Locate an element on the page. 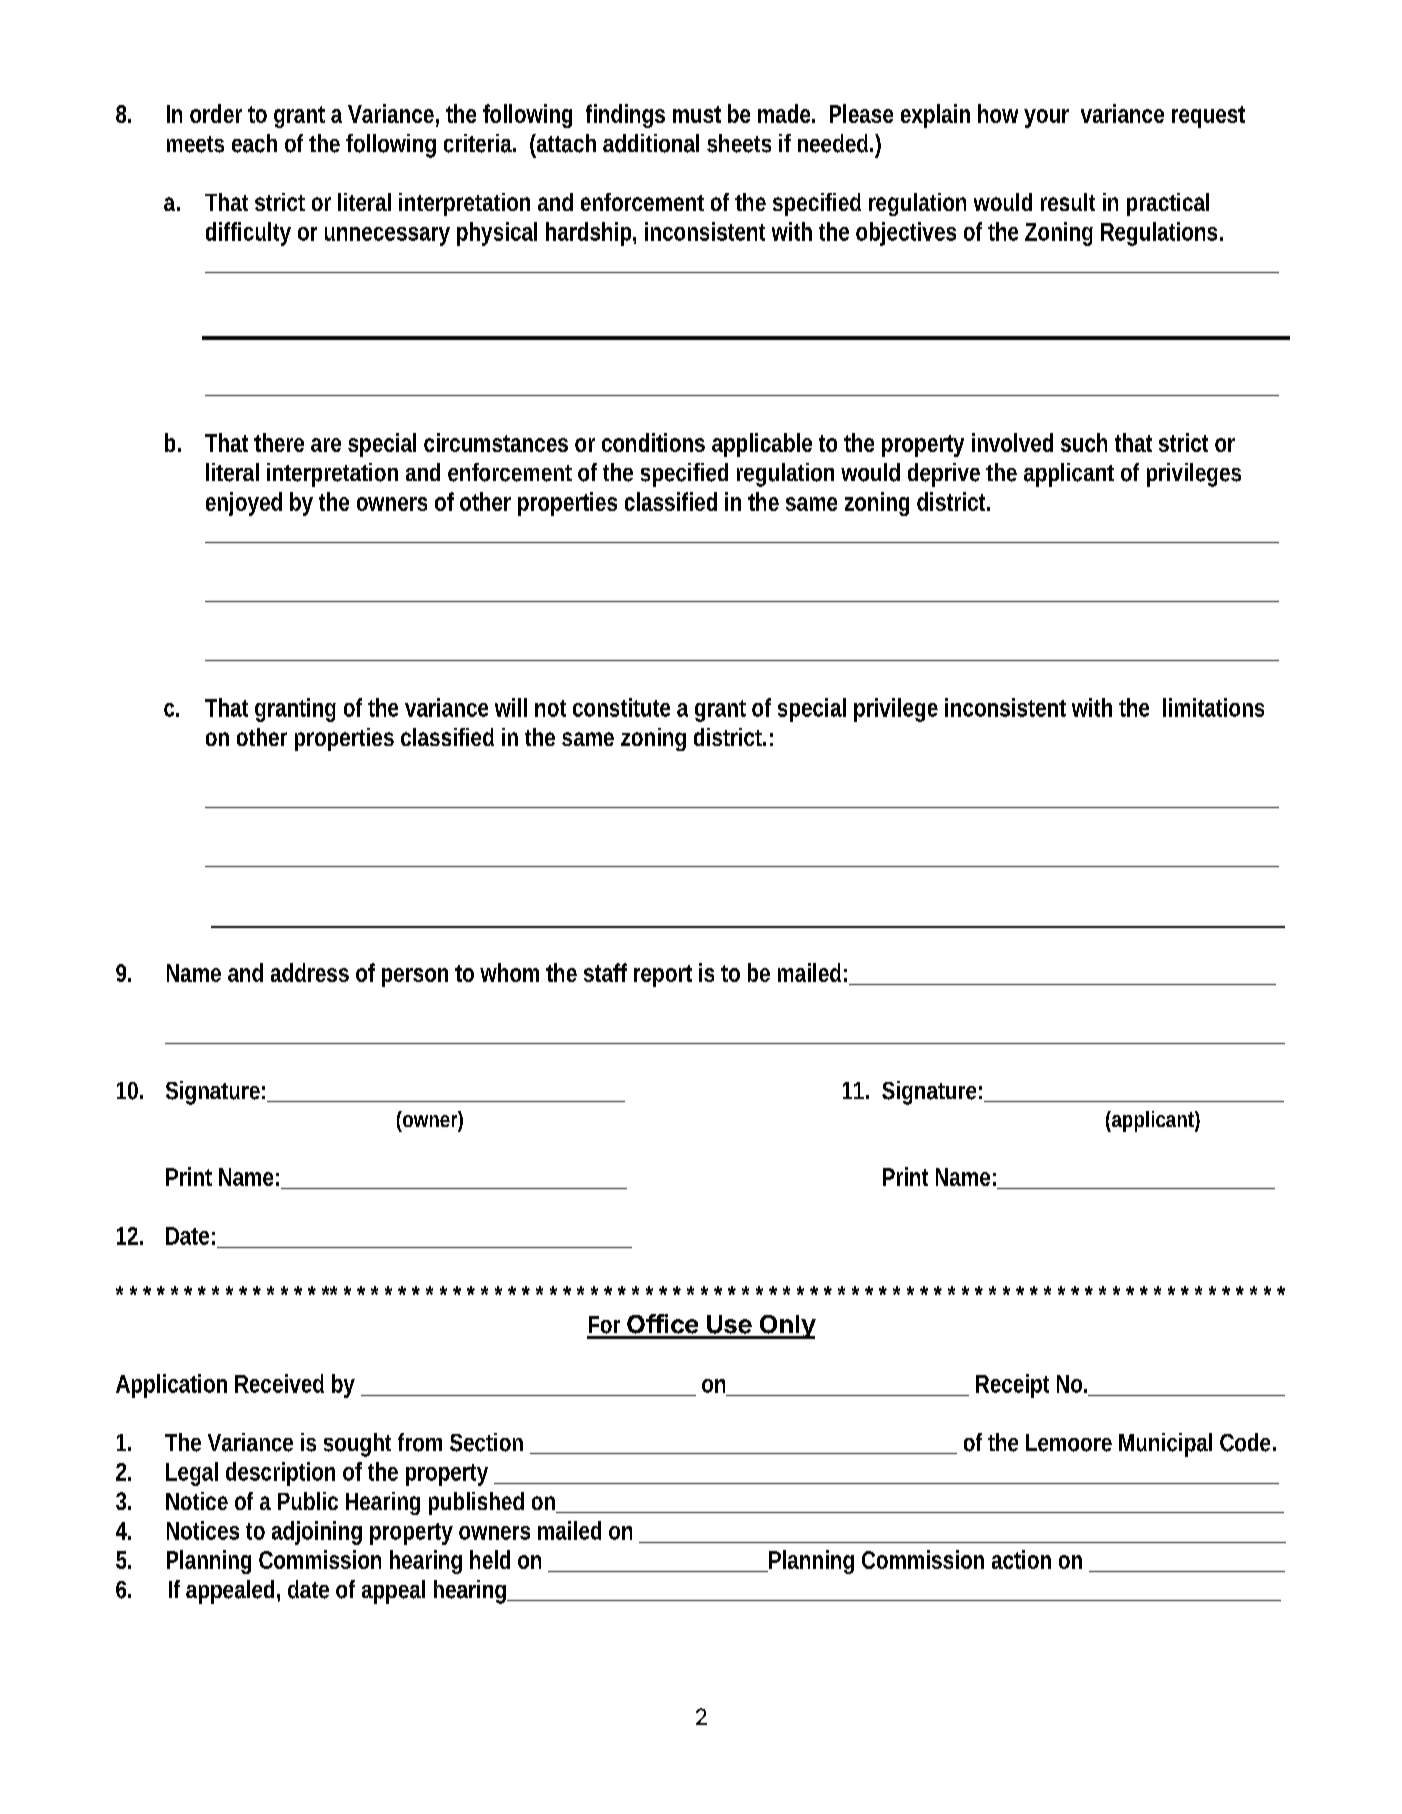  Receipt is located at coordinates (1012, 1386).
